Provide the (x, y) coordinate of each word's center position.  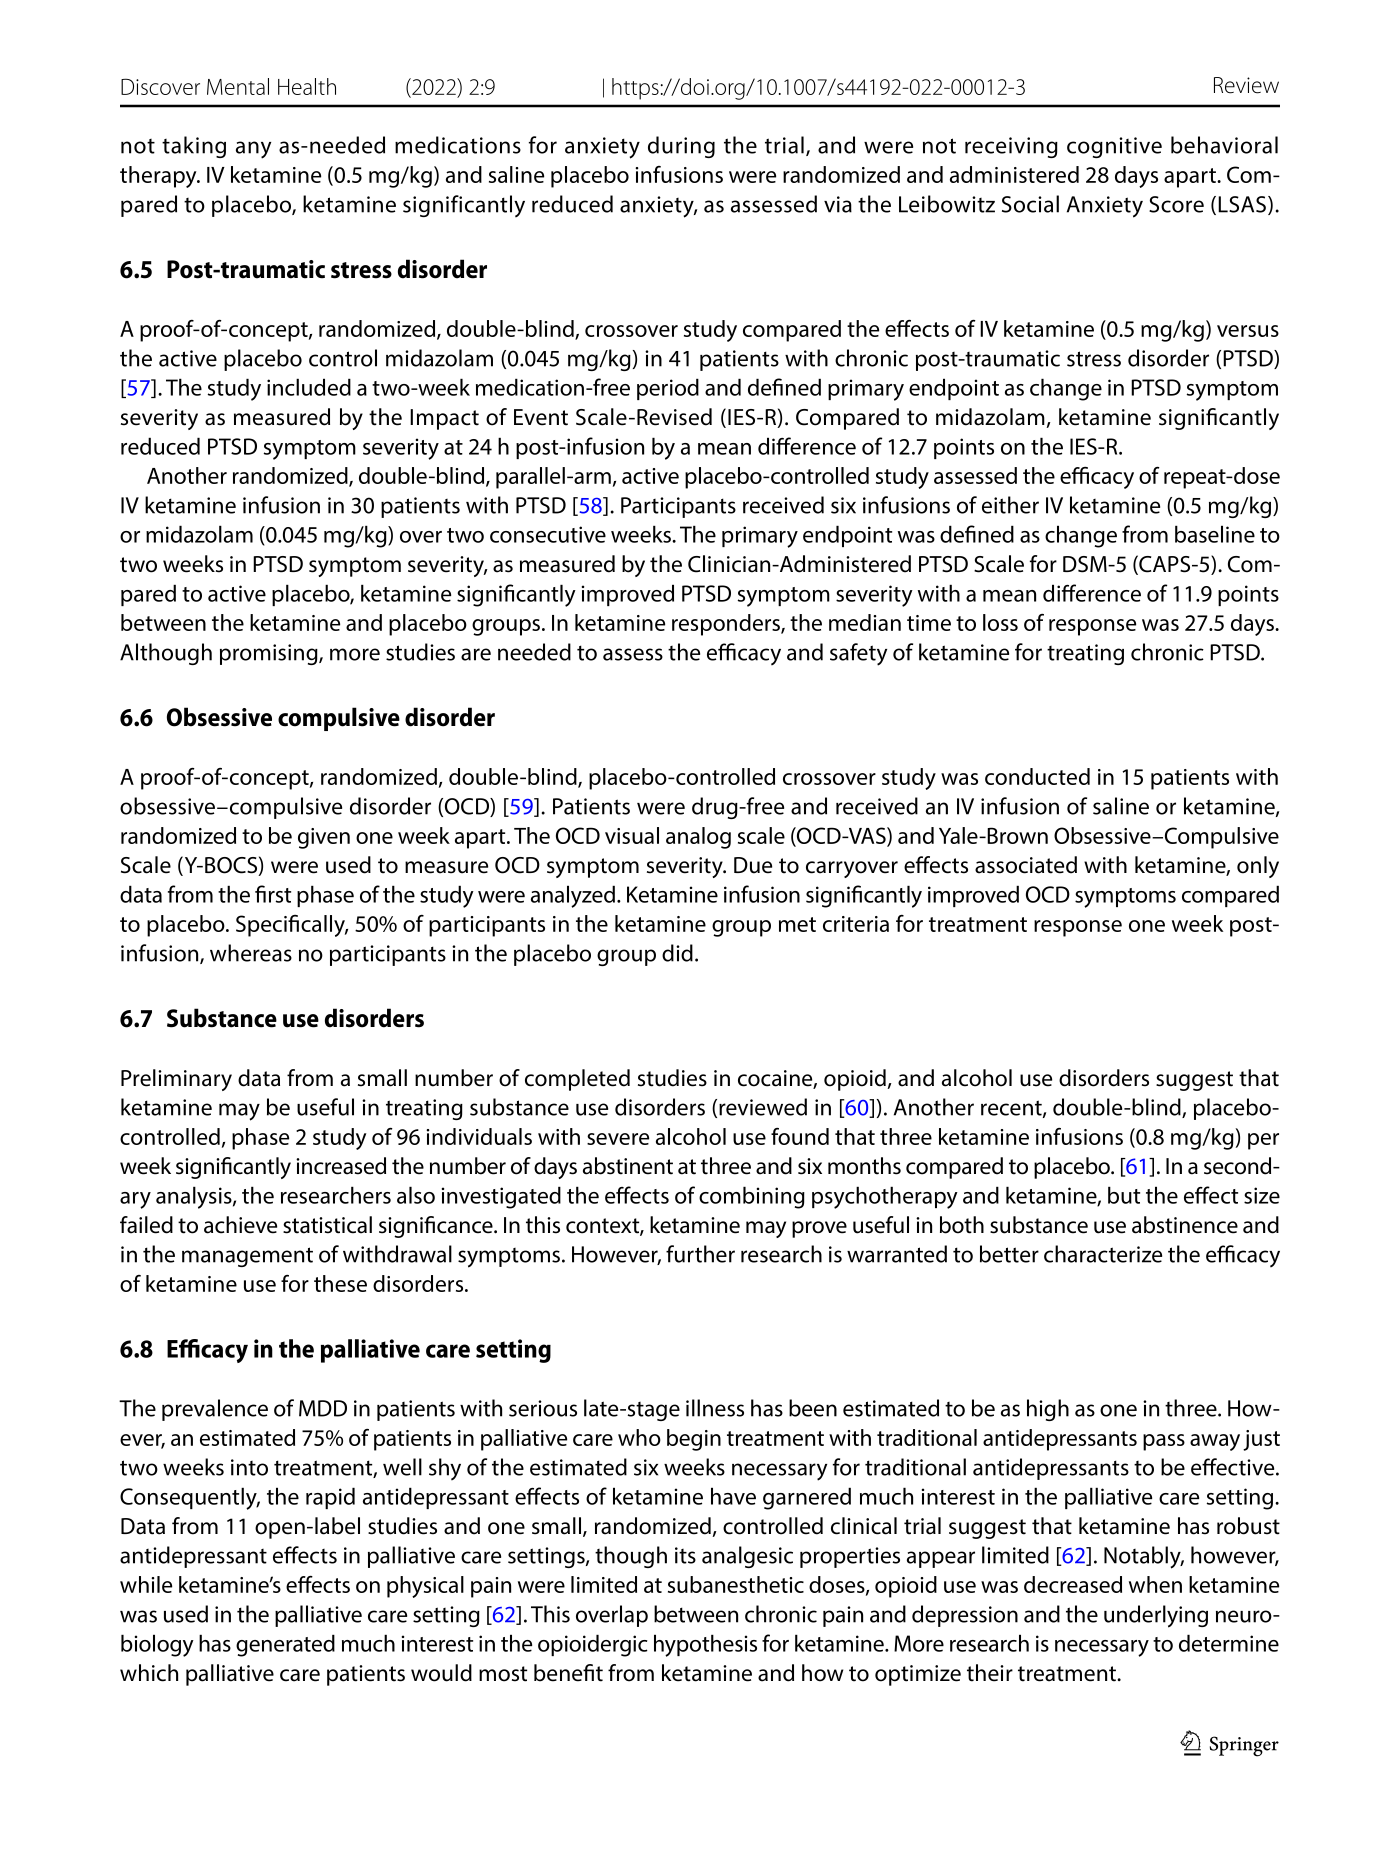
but (1124, 1195)
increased (341, 1166)
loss (1000, 622)
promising (270, 654)
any (253, 150)
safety (858, 654)
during (681, 147)
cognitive (1114, 147)
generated (285, 1645)
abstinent (628, 1166)
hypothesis (705, 1645)
